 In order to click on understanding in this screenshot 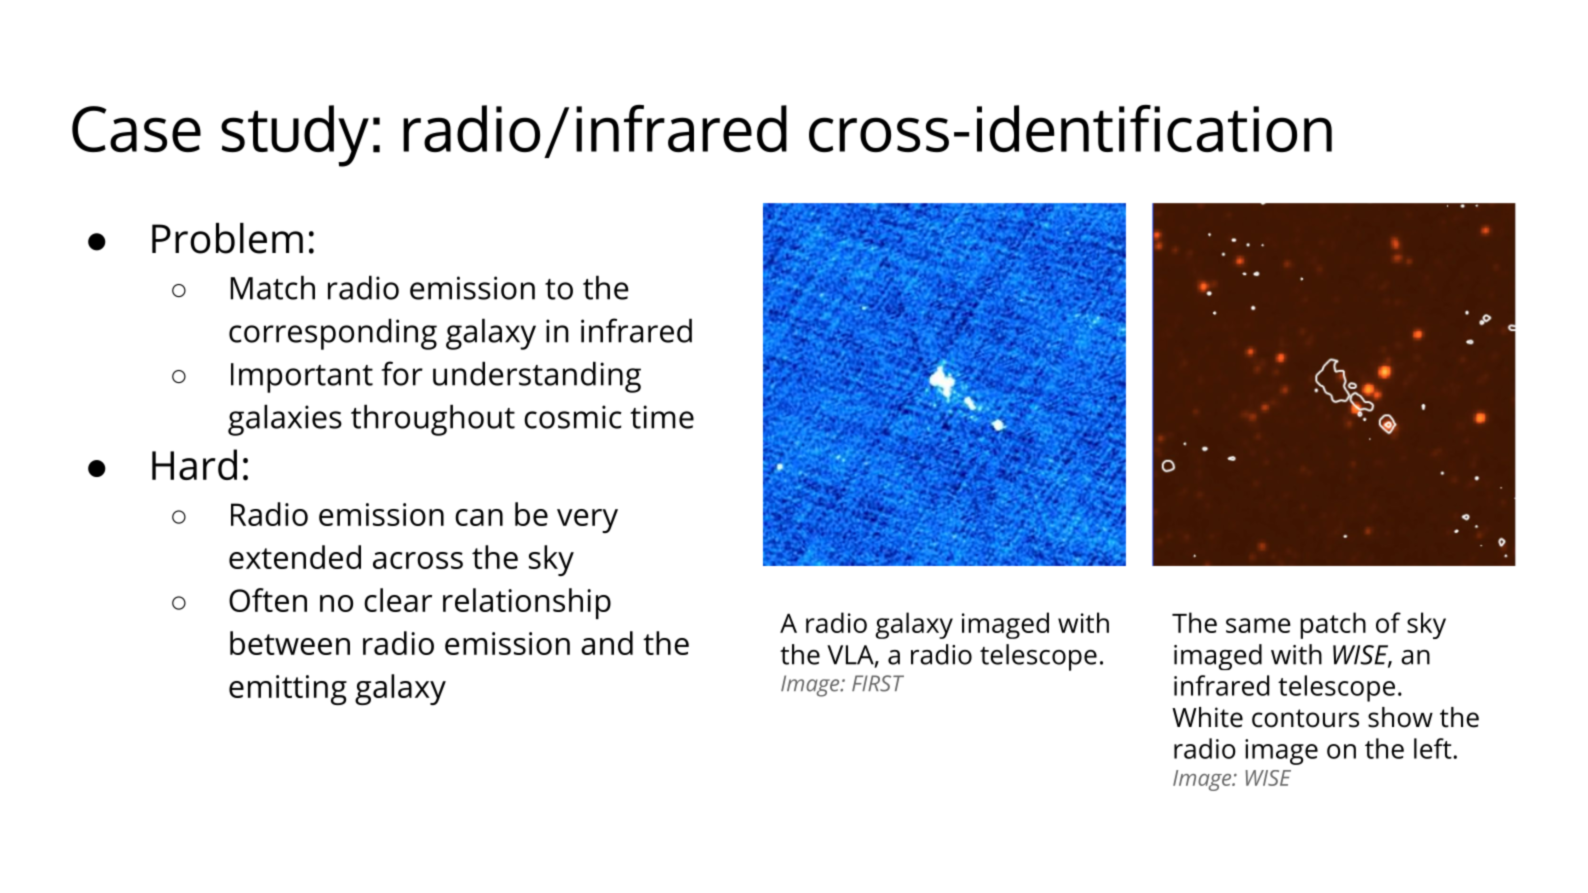, I will do `click(537, 377)`.
